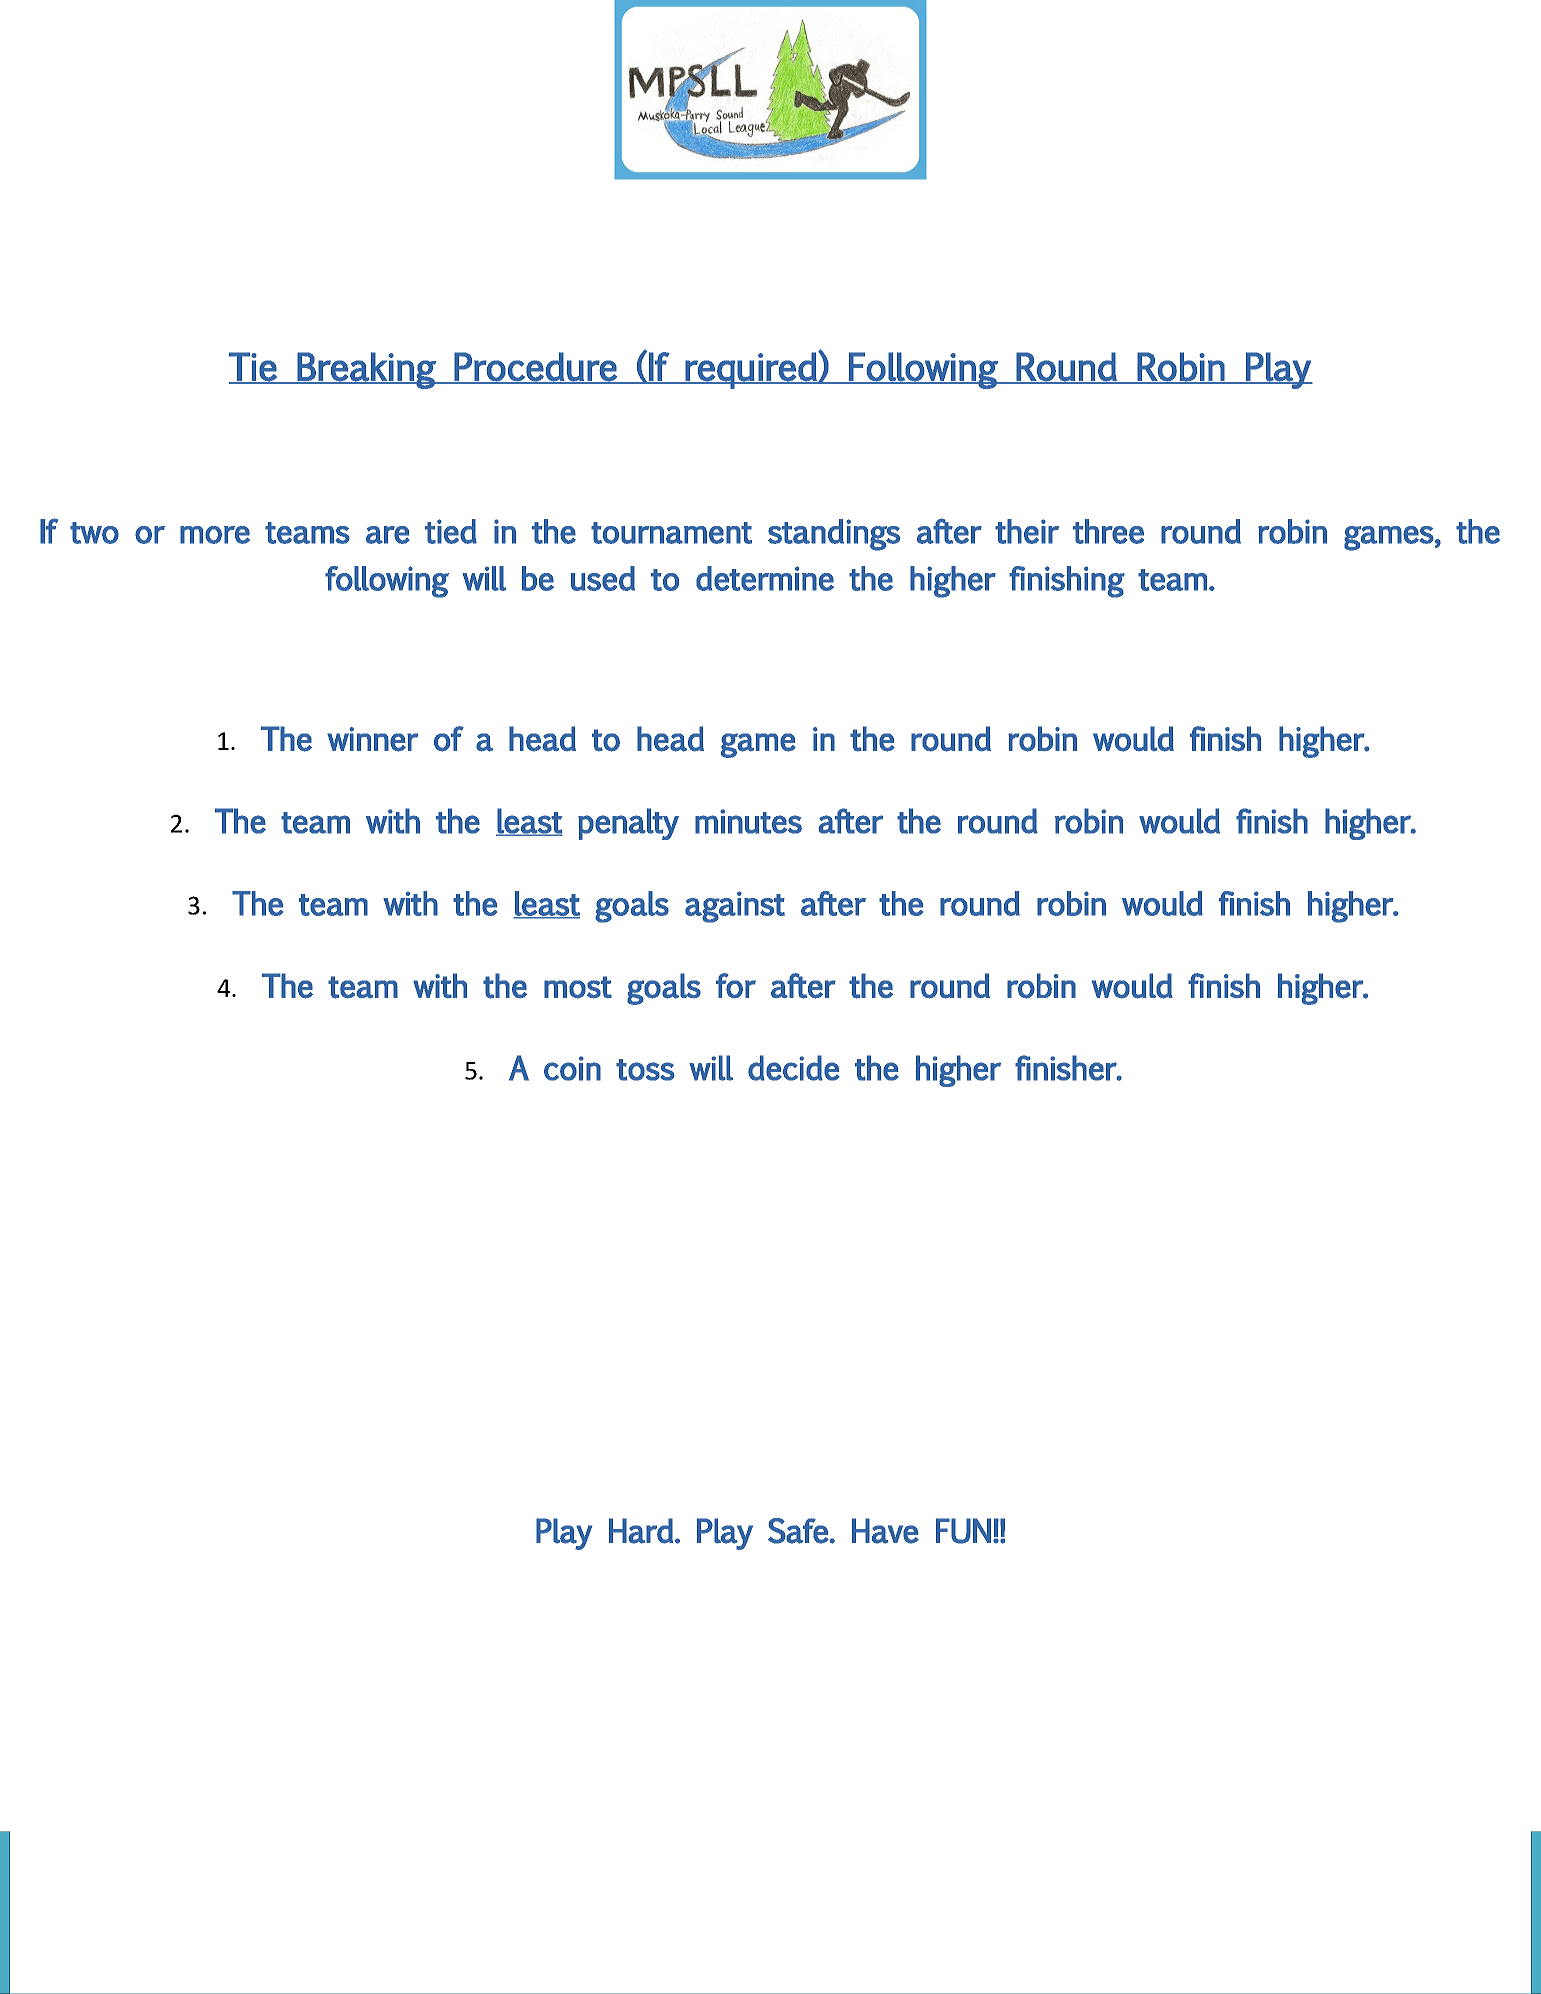 The width and height of the image is (1541, 1994). I want to click on Procedure, so click(536, 367).
